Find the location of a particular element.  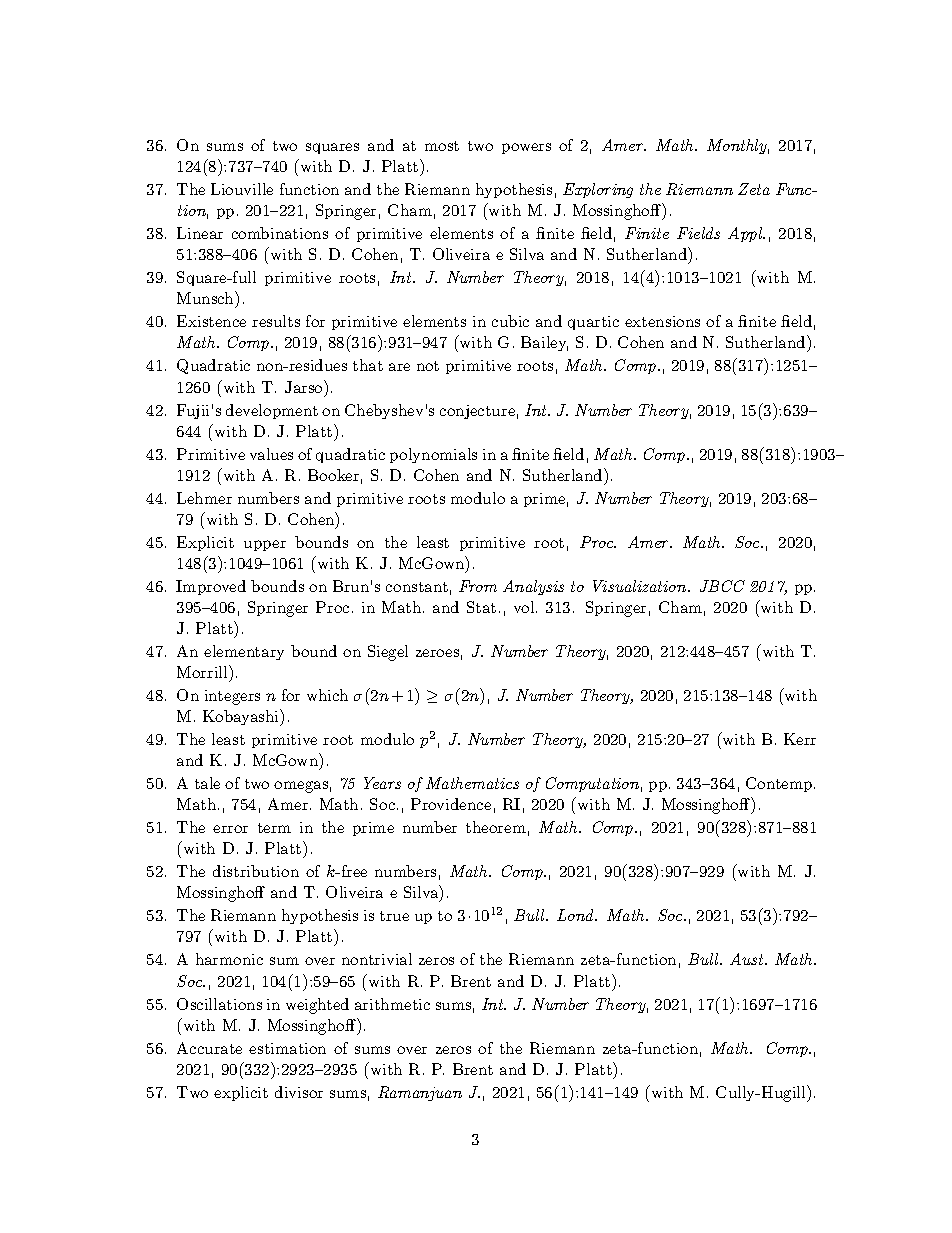

divisor is located at coordinates (299, 1092).
